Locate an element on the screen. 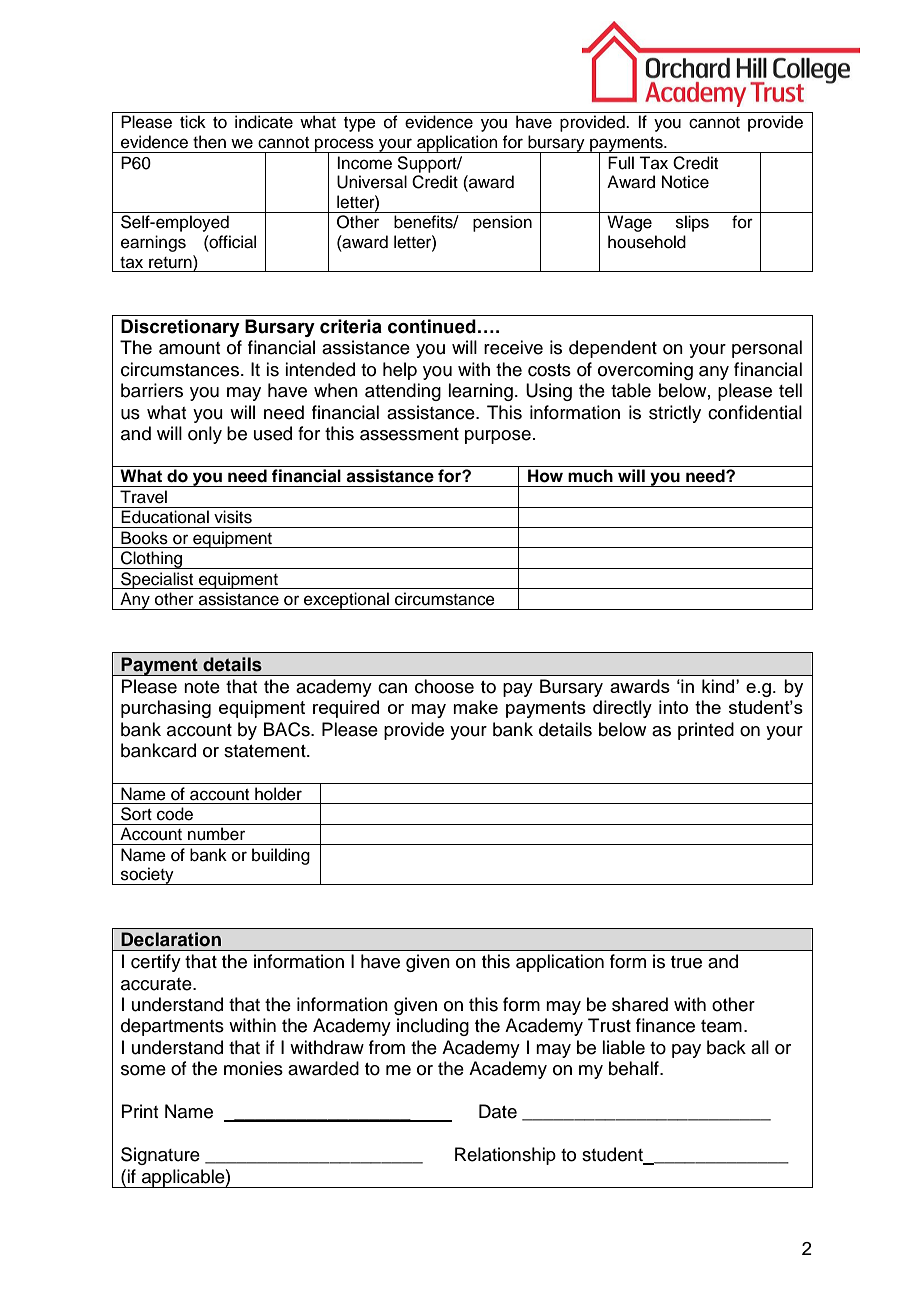 This screenshot has width=924, height=1308. kind is located at coordinates (719, 686).
